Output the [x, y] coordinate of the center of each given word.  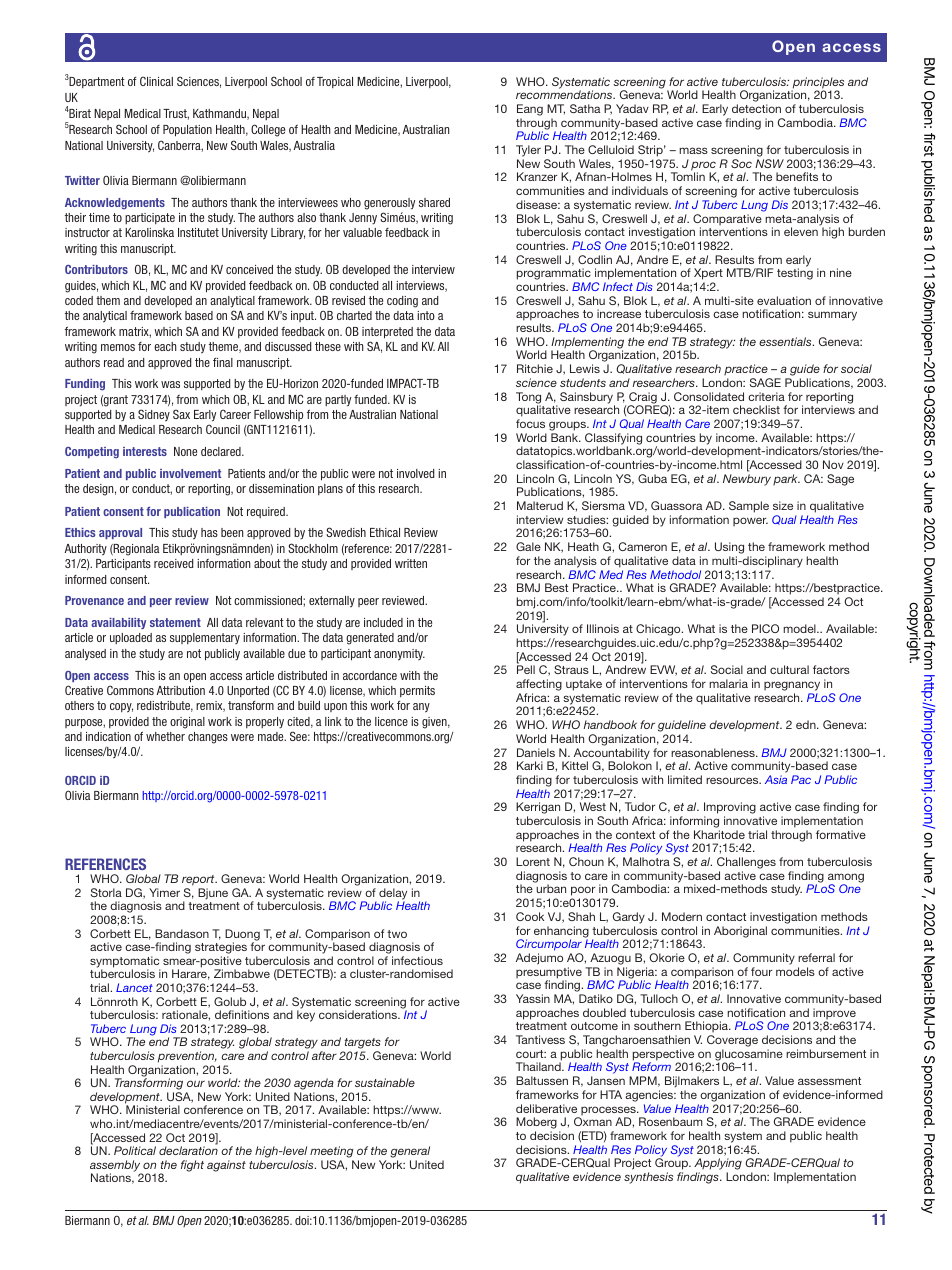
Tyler [528, 151]
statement [175, 622]
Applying [718, 1165]
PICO [765, 628]
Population [187, 131]
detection [756, 108]
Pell [526, 669]
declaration [188, 1150]
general [410, 1153]
